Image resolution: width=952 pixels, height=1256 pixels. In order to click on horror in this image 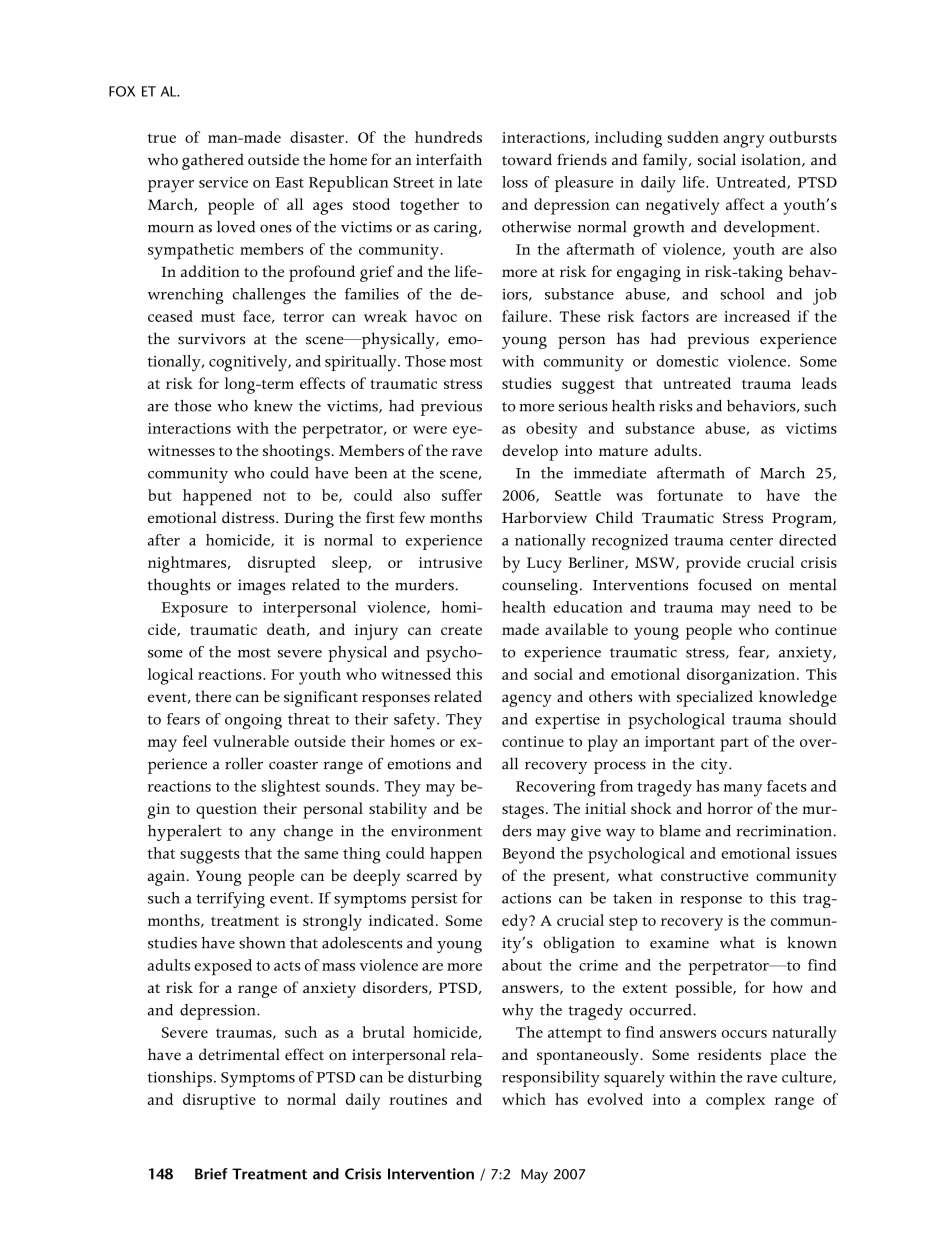, I will do `click(730, 808)`.
